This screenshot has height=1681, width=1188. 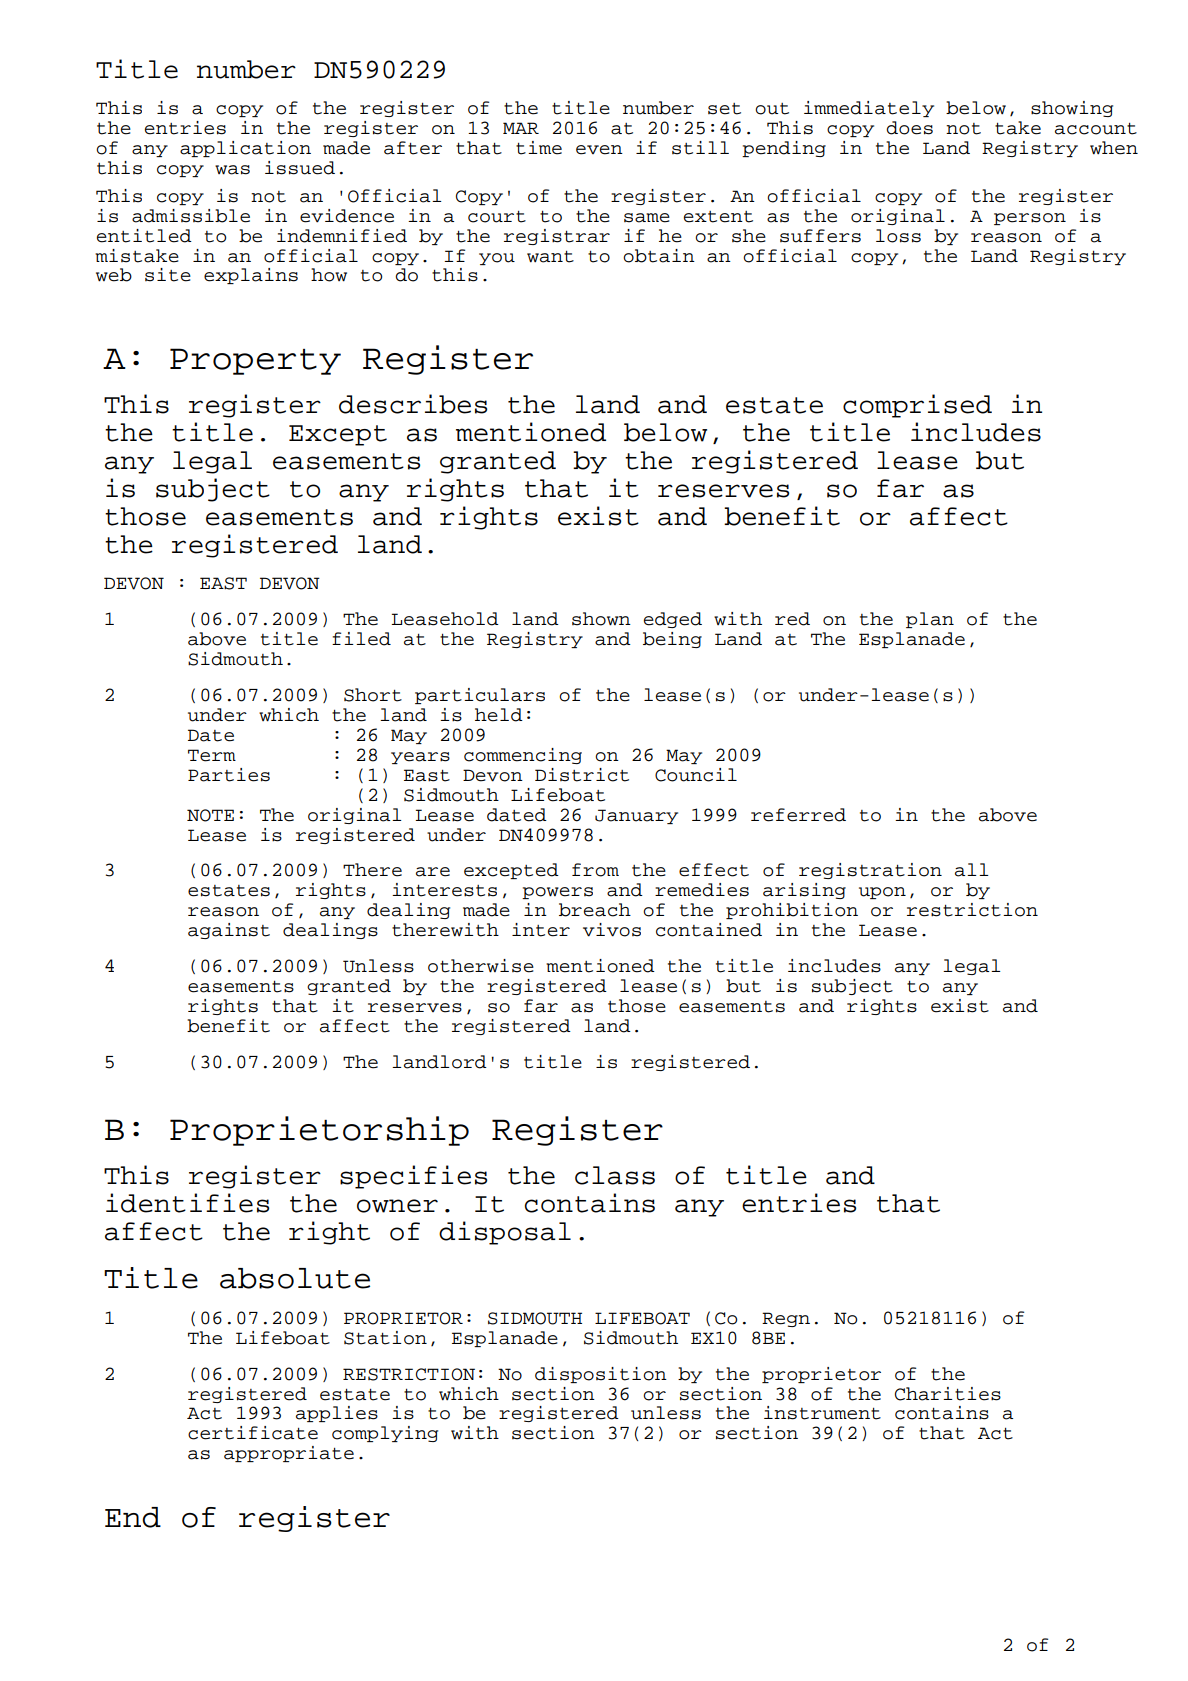 What do you see at coordinates (253, 1433) in the screenshot?
I see `certificate` at bounding box center [253, 1433].
